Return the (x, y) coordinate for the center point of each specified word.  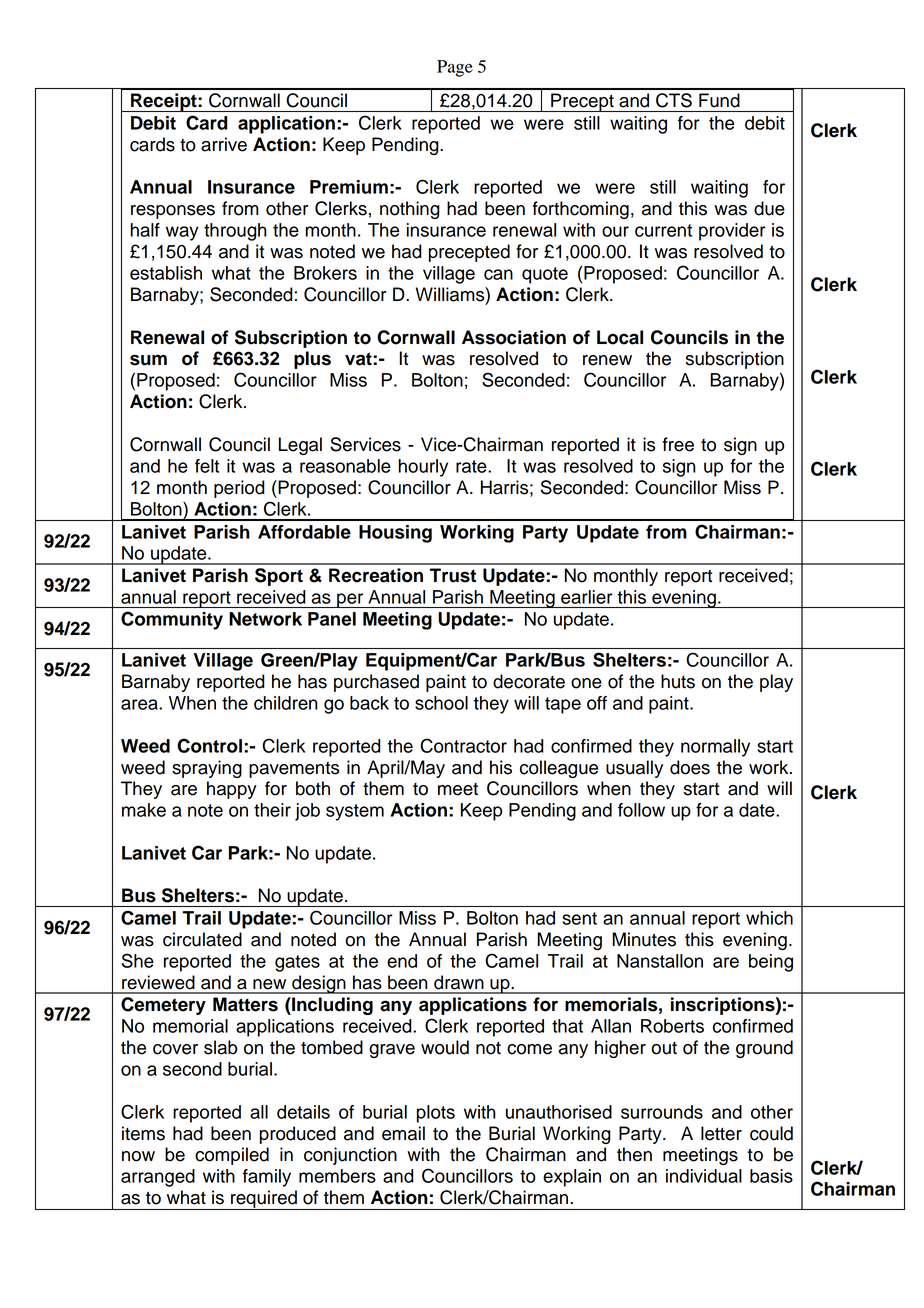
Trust (453, 575)
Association (514, 337)
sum (148, 360)
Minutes (644, 939)
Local (620, 337)
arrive (224, 144)
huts (678, 681)
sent (579, 918)
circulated (202, 939)
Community (172, 620)
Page (455, 68)
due (769, 208)
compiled (232, 1156)
